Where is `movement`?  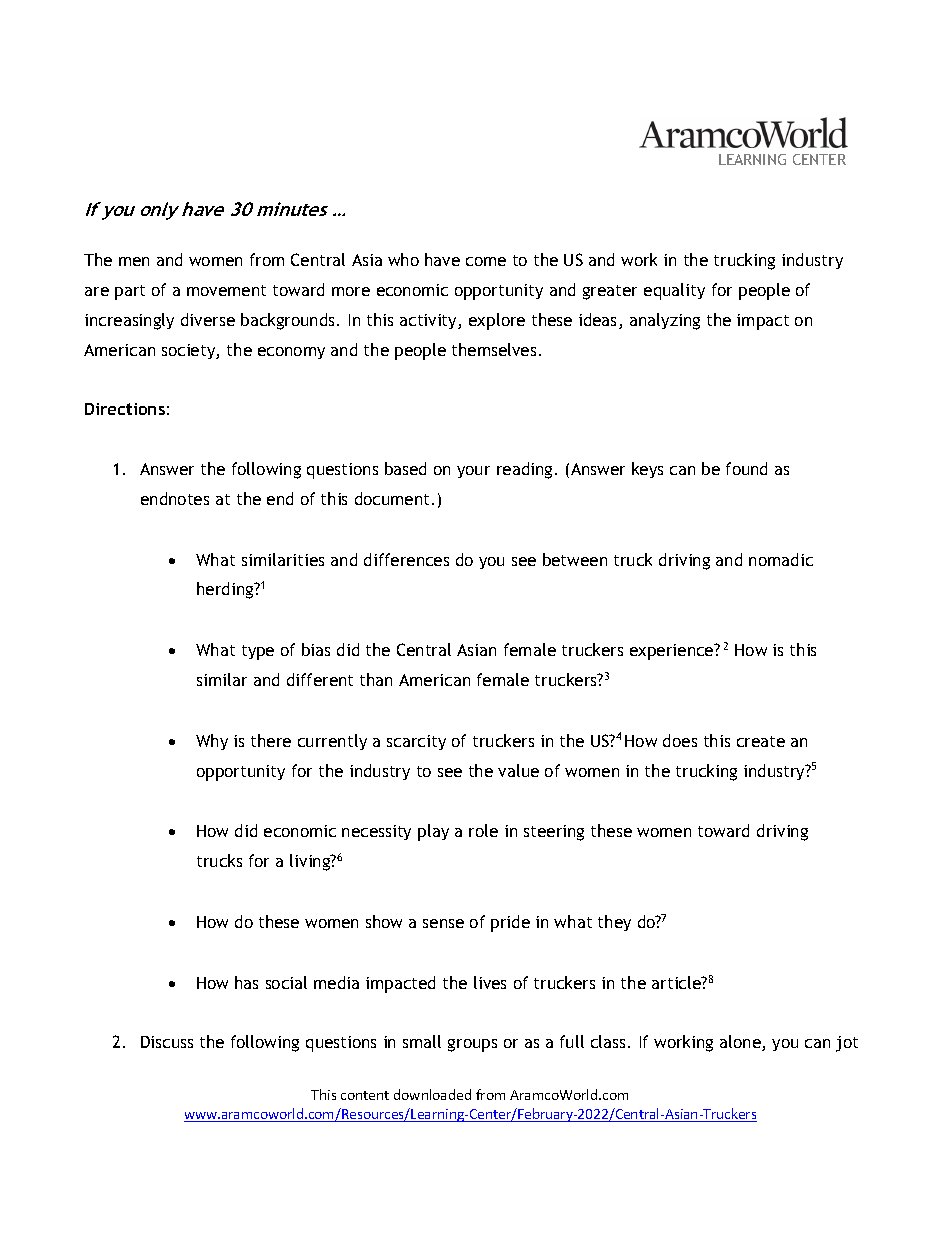
movement is located at coordinates (226, 290).
